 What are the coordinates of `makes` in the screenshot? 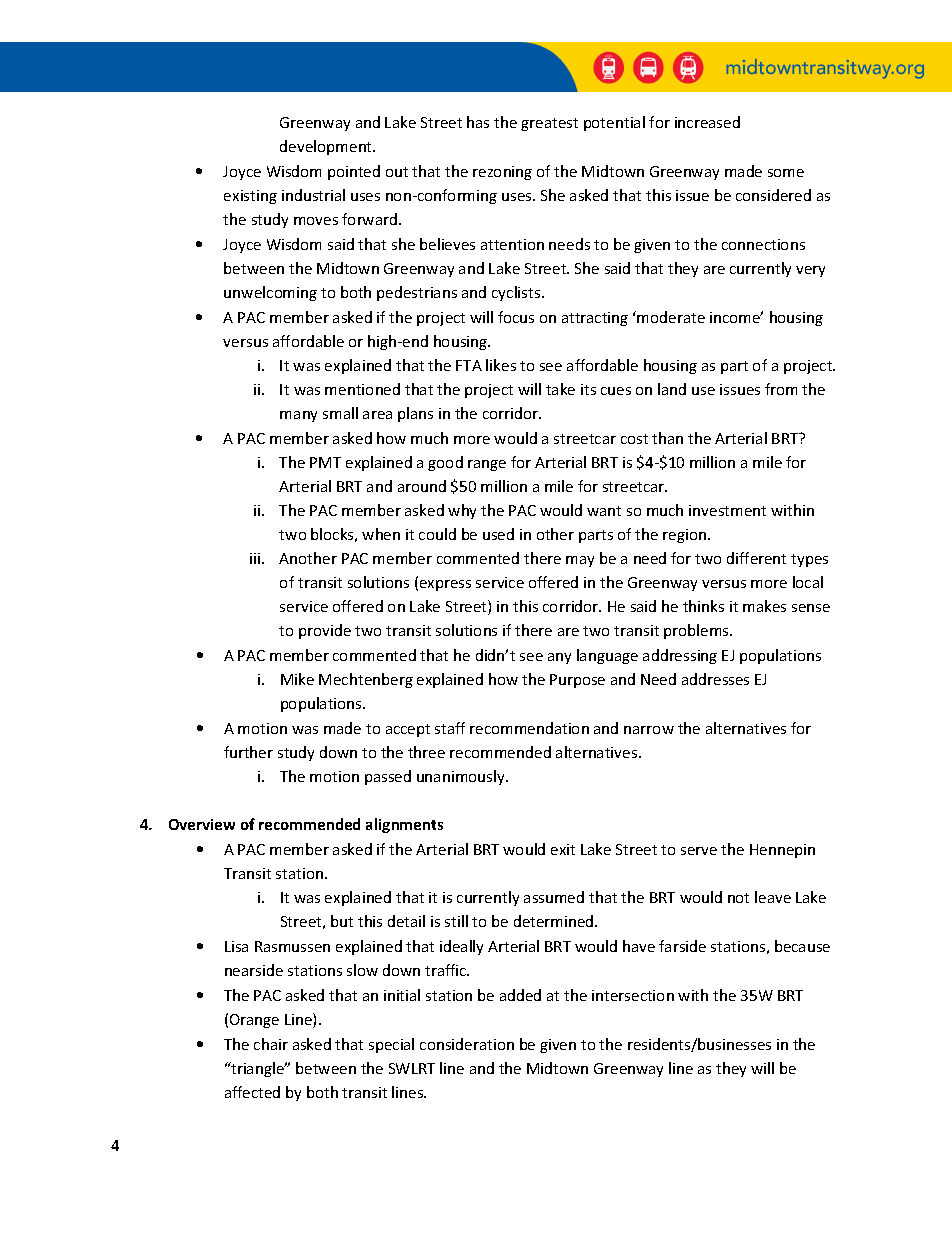 It's located at (764, 606).
